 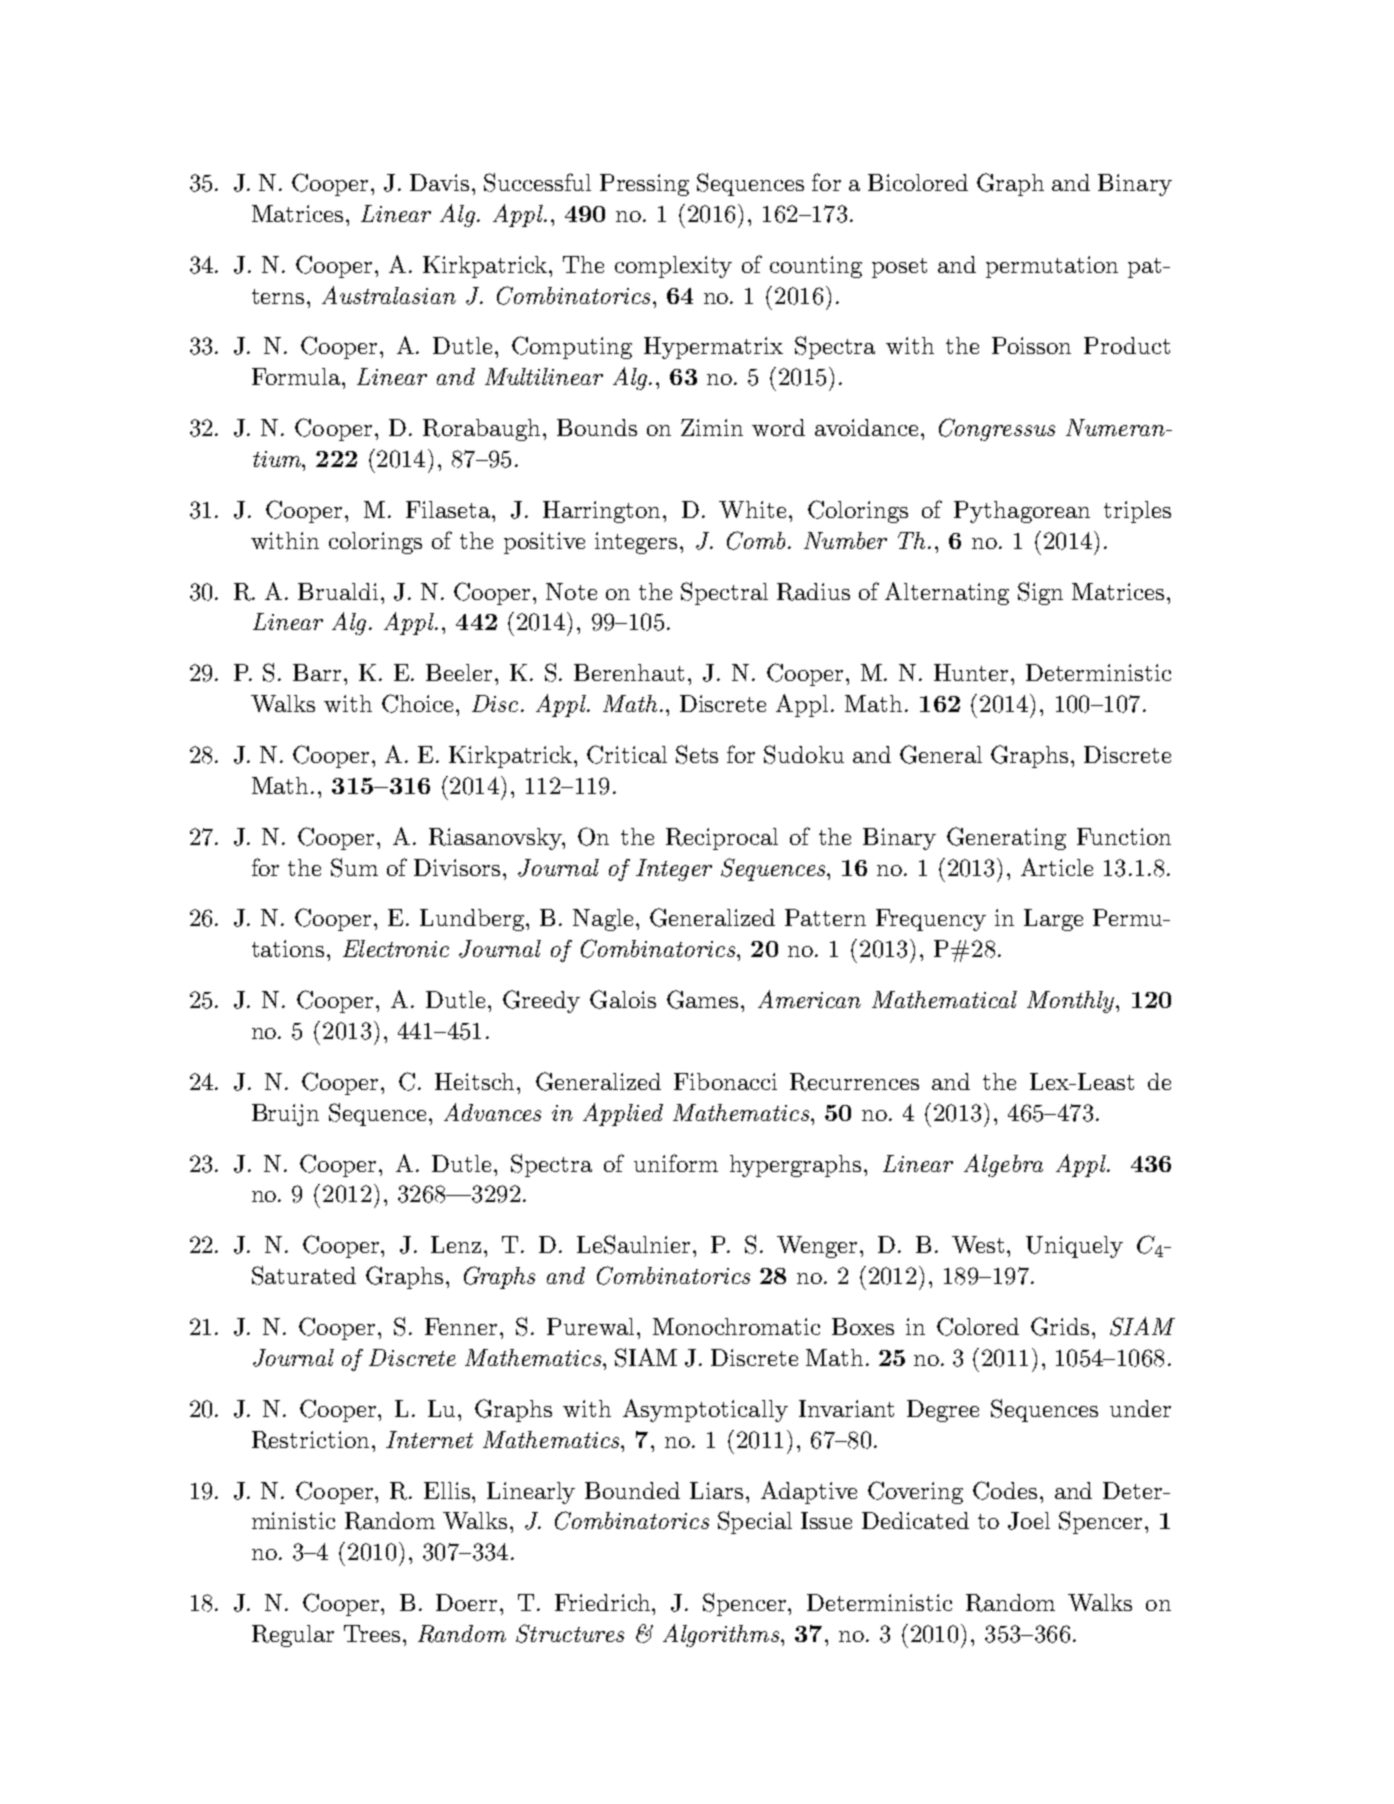 What do you see at coordinates (439, 182) in the document?
I see `Davis` at bounding box center [439, 182].
